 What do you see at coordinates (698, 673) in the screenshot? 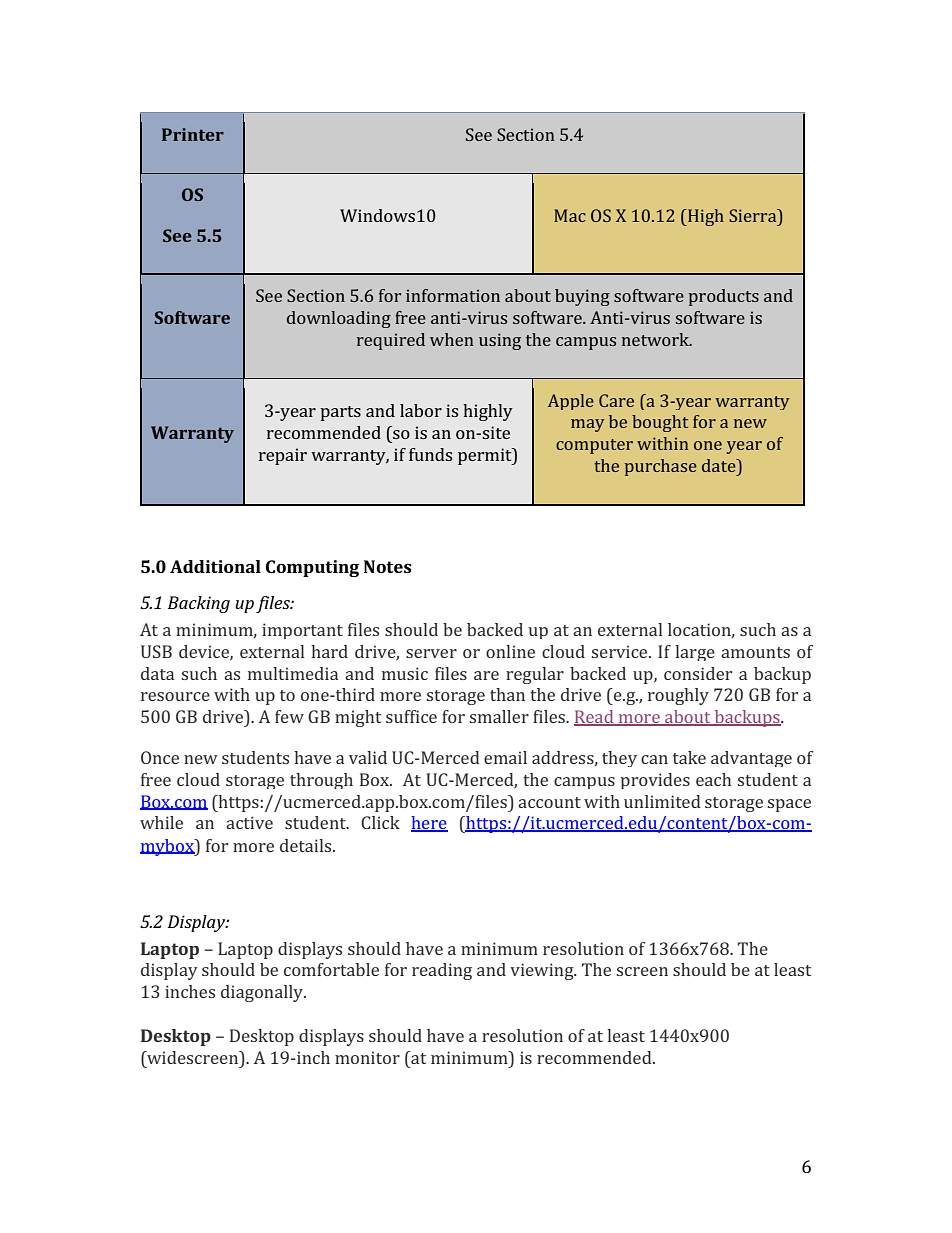
I see `consider` at bounding box center [698, 673].
